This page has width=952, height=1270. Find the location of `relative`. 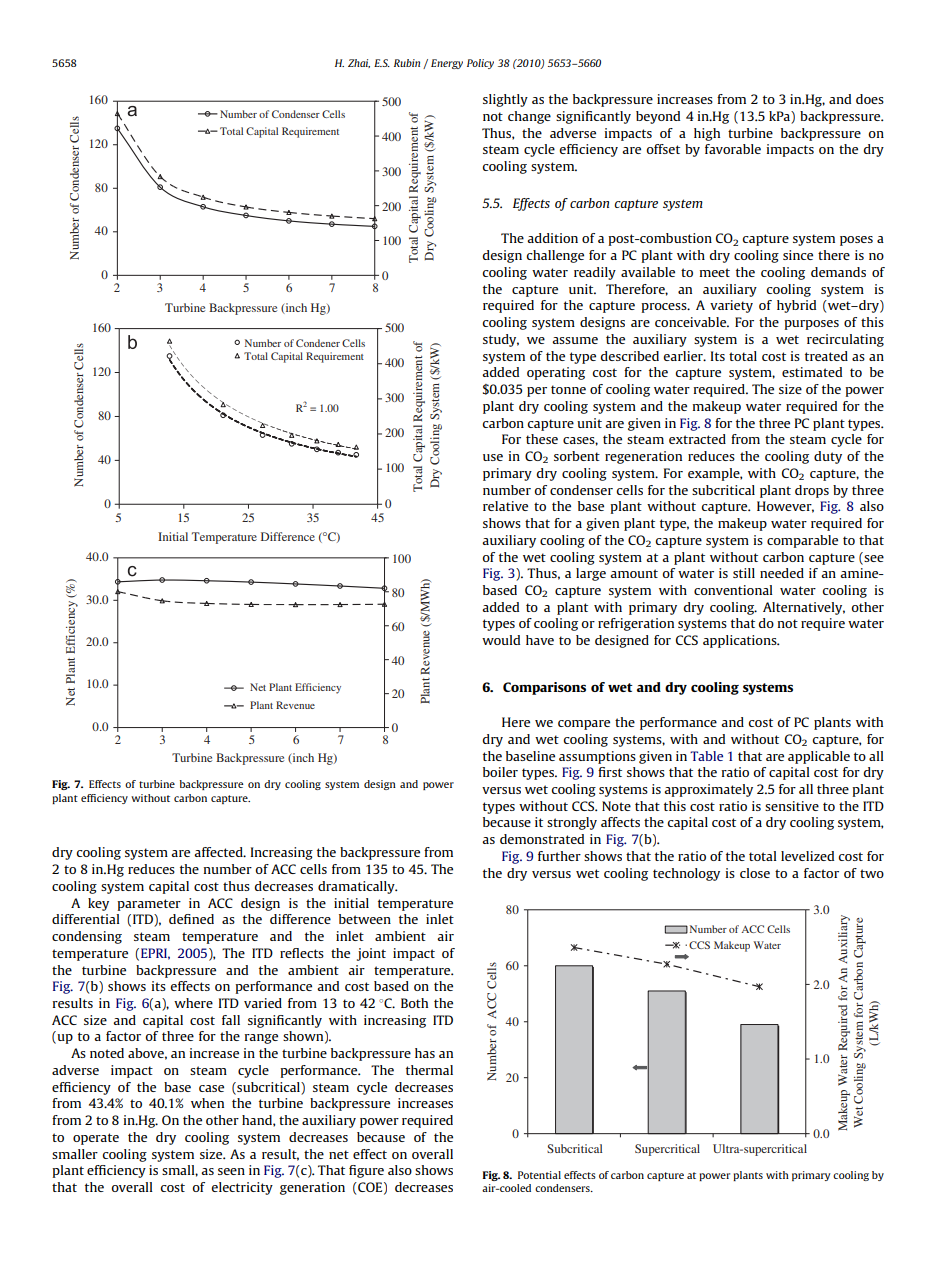

relative is located at coordinates (505, 506).
